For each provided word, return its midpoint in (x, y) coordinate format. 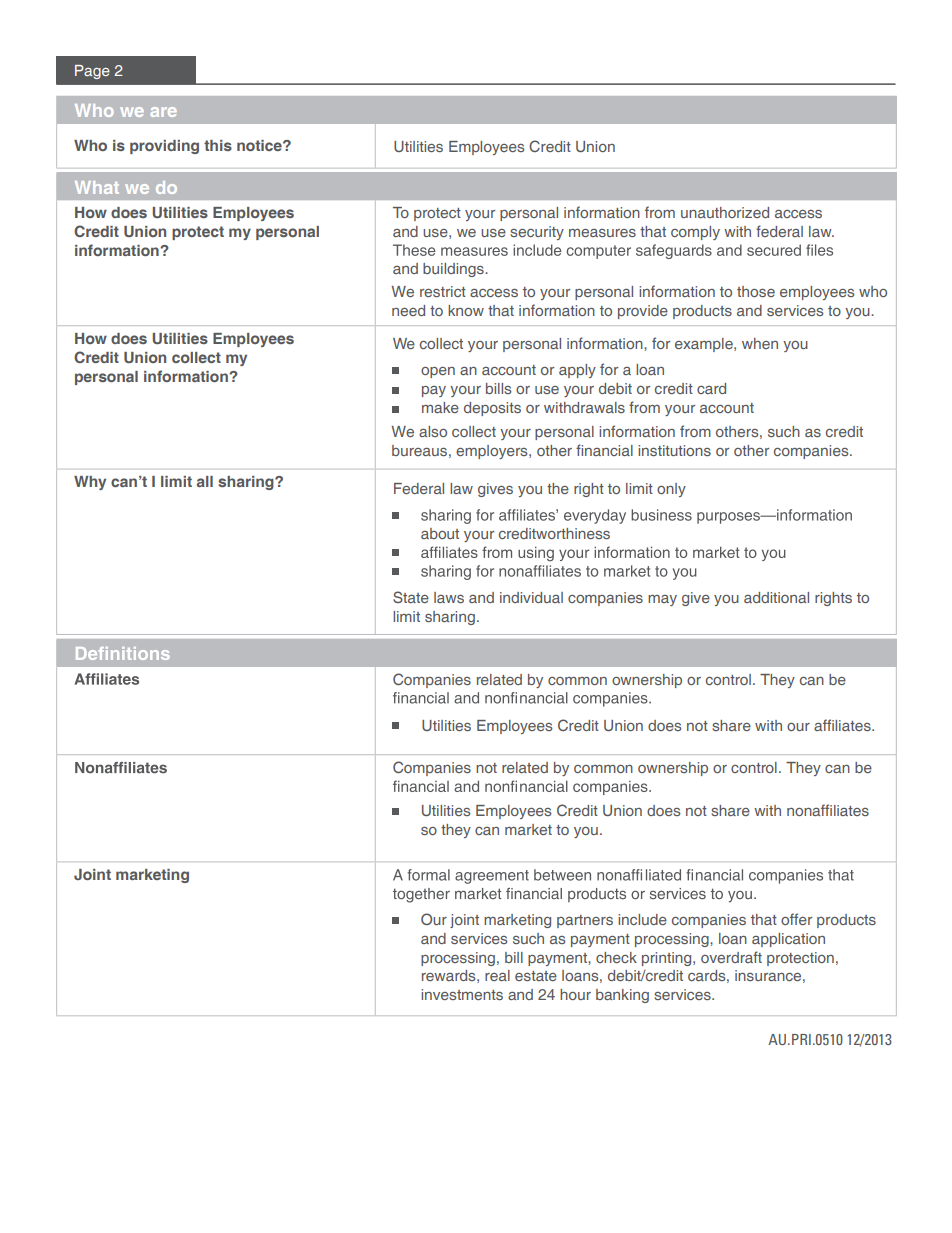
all (205, 481)
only (671, 490)
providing (164, 147)
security (537, 233)
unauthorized (725, 212)
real (497, 975)
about (440, 533)
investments (462, 994)
